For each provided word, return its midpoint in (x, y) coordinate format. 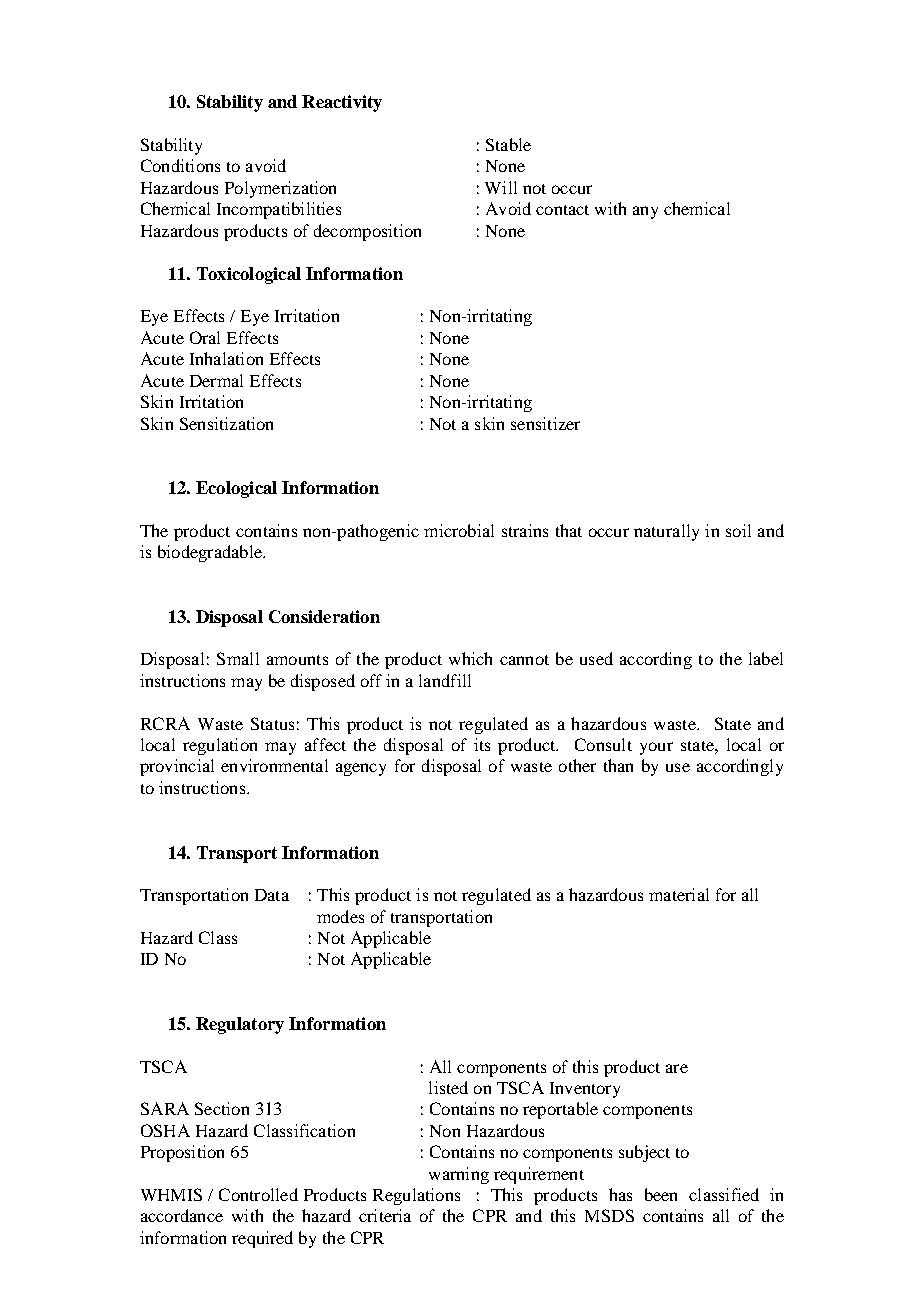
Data (272, 895)
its (482, 744)
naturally (666, 532)
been (661, 1194)
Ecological (236, 489)
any (645, 212)
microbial (459, 530)
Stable (508, 144)
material (679, 894)
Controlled (258, 1194)
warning (459, 1175)
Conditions (180, 165)
